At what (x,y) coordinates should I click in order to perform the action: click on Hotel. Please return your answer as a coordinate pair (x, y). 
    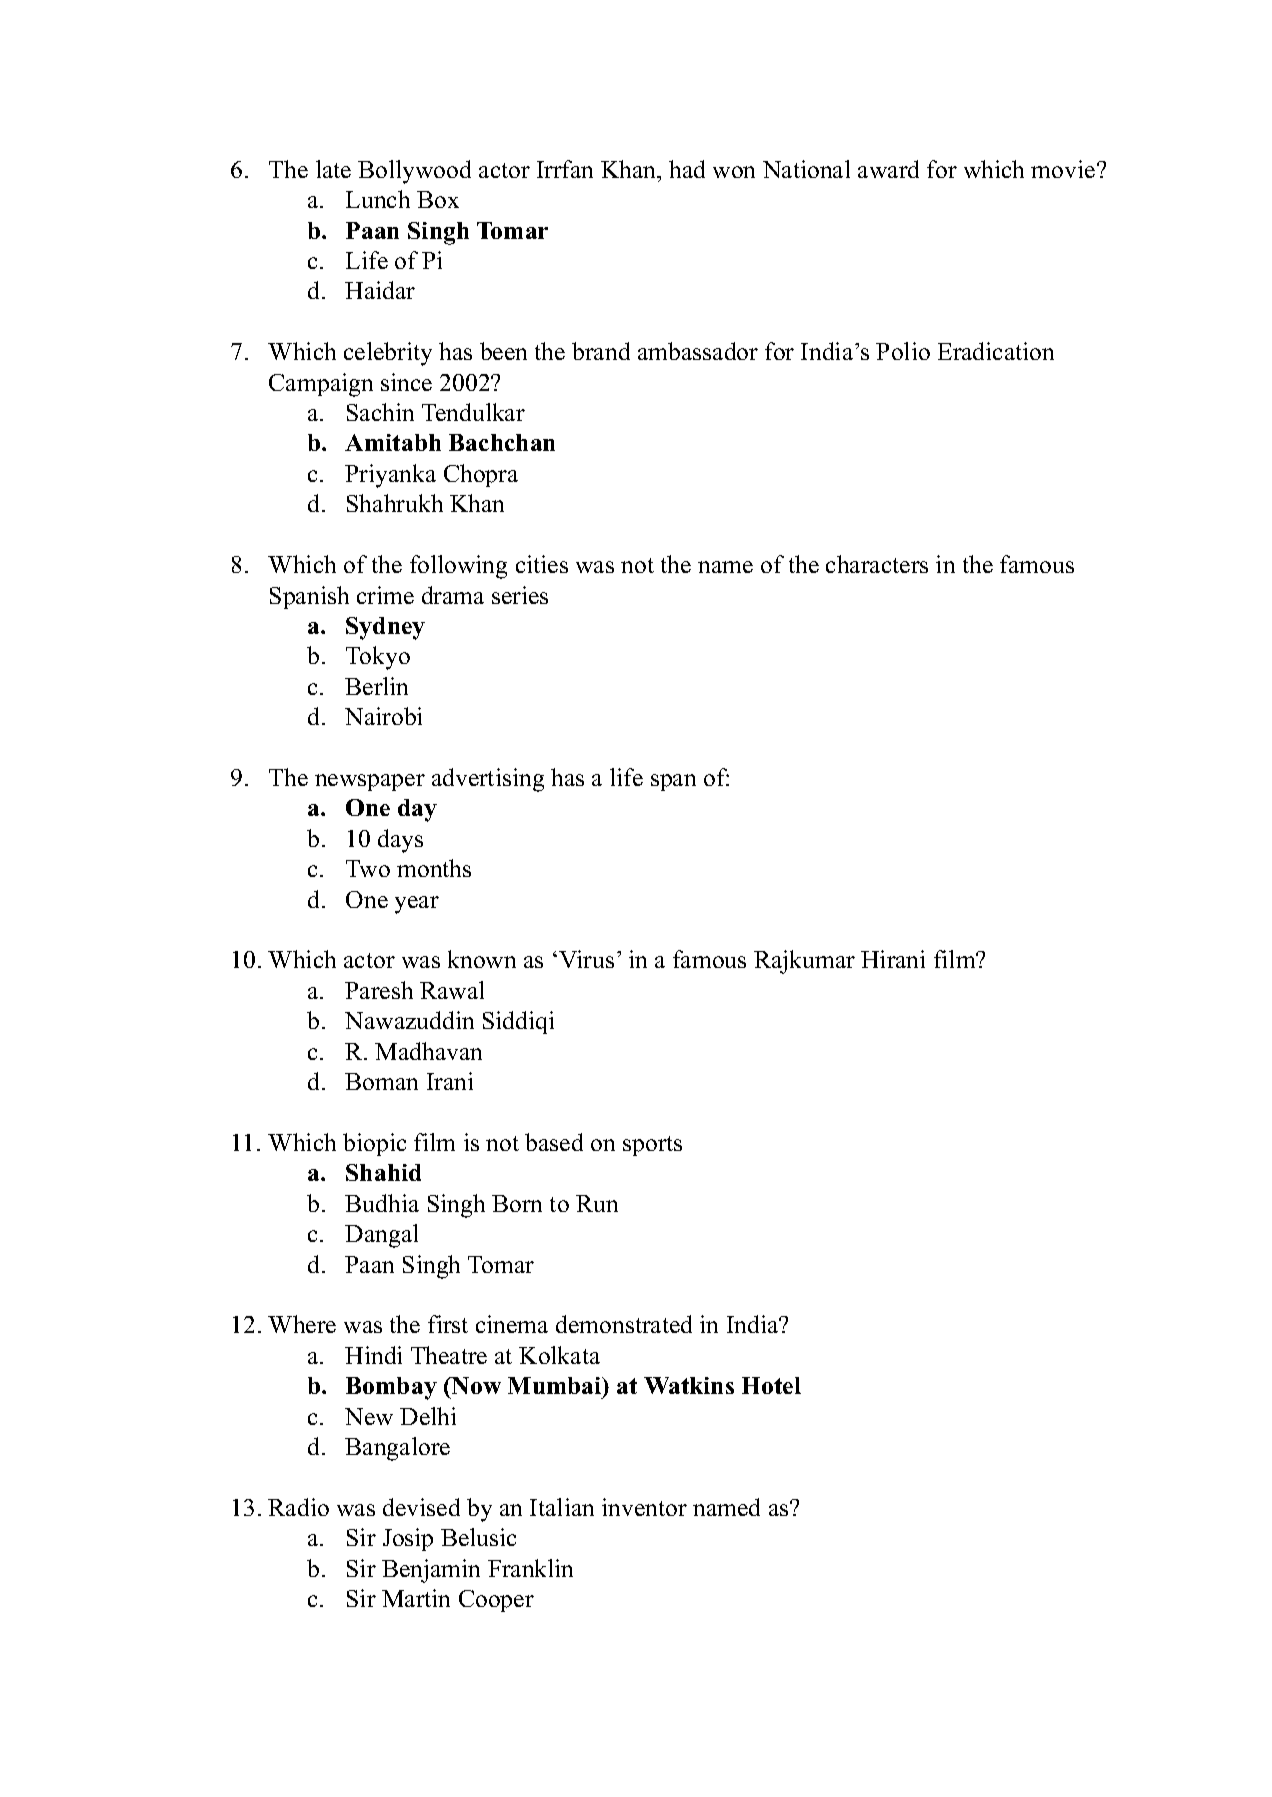
    Looking at the image, I should click on (771, 1385).
